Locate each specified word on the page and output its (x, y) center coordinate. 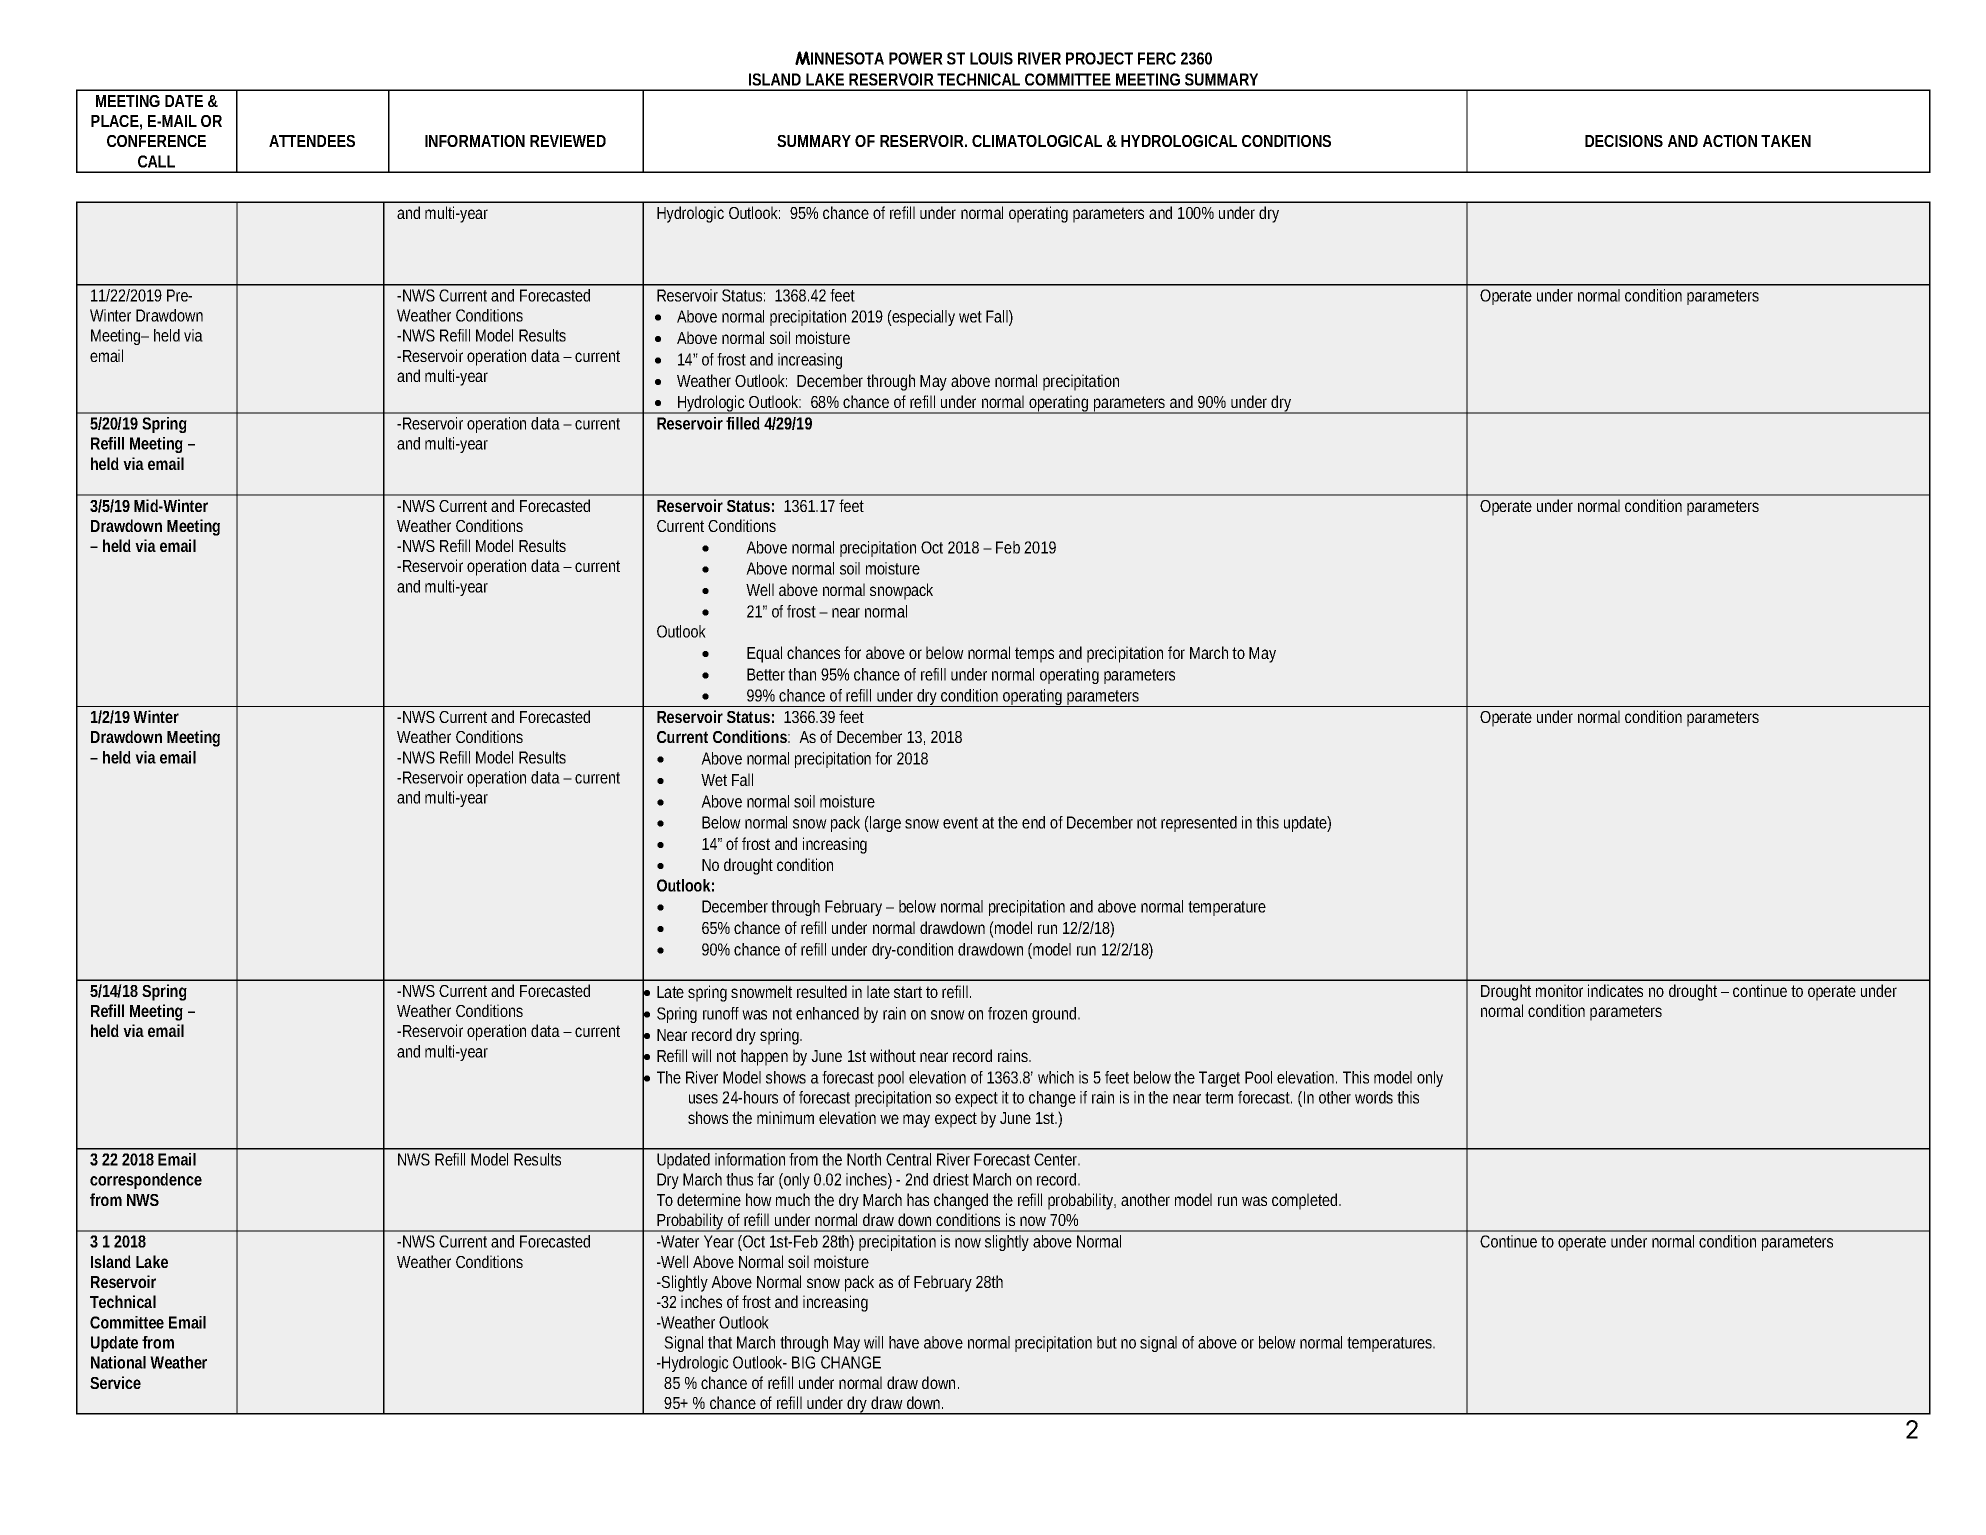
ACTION (1730, 141)
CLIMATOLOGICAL (1037, 141)
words (1374, 1097)
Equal (764, 654)
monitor (1559, 990)
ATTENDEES (312, 141)
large (884, 824)
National (118, 1362)
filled (743, 423)
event (963, 823)
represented (1199, 824)
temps (1034, 655)
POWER (916, 58)
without (893, 1055)
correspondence (146, 1181)
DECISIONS (1624, 141)
